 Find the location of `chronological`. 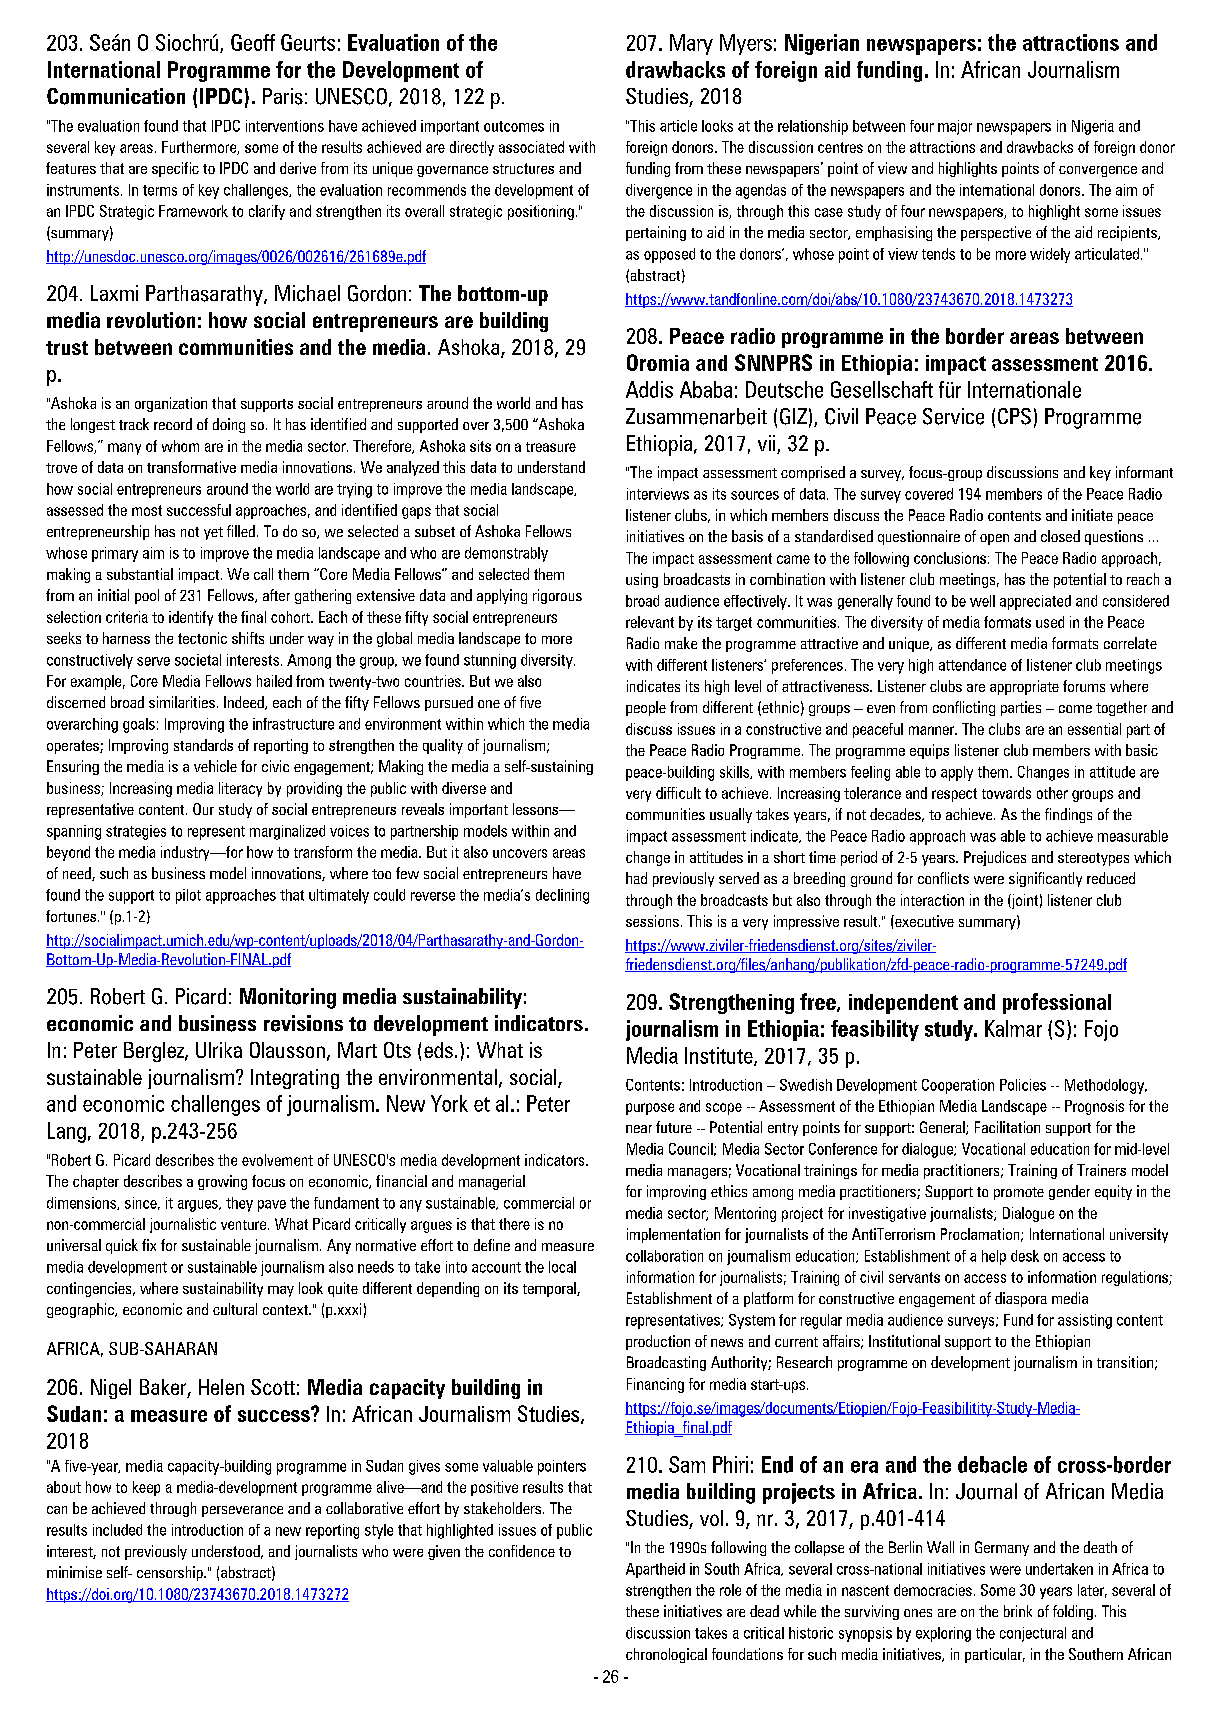

chronological is located at coordinates (666, 1655).
